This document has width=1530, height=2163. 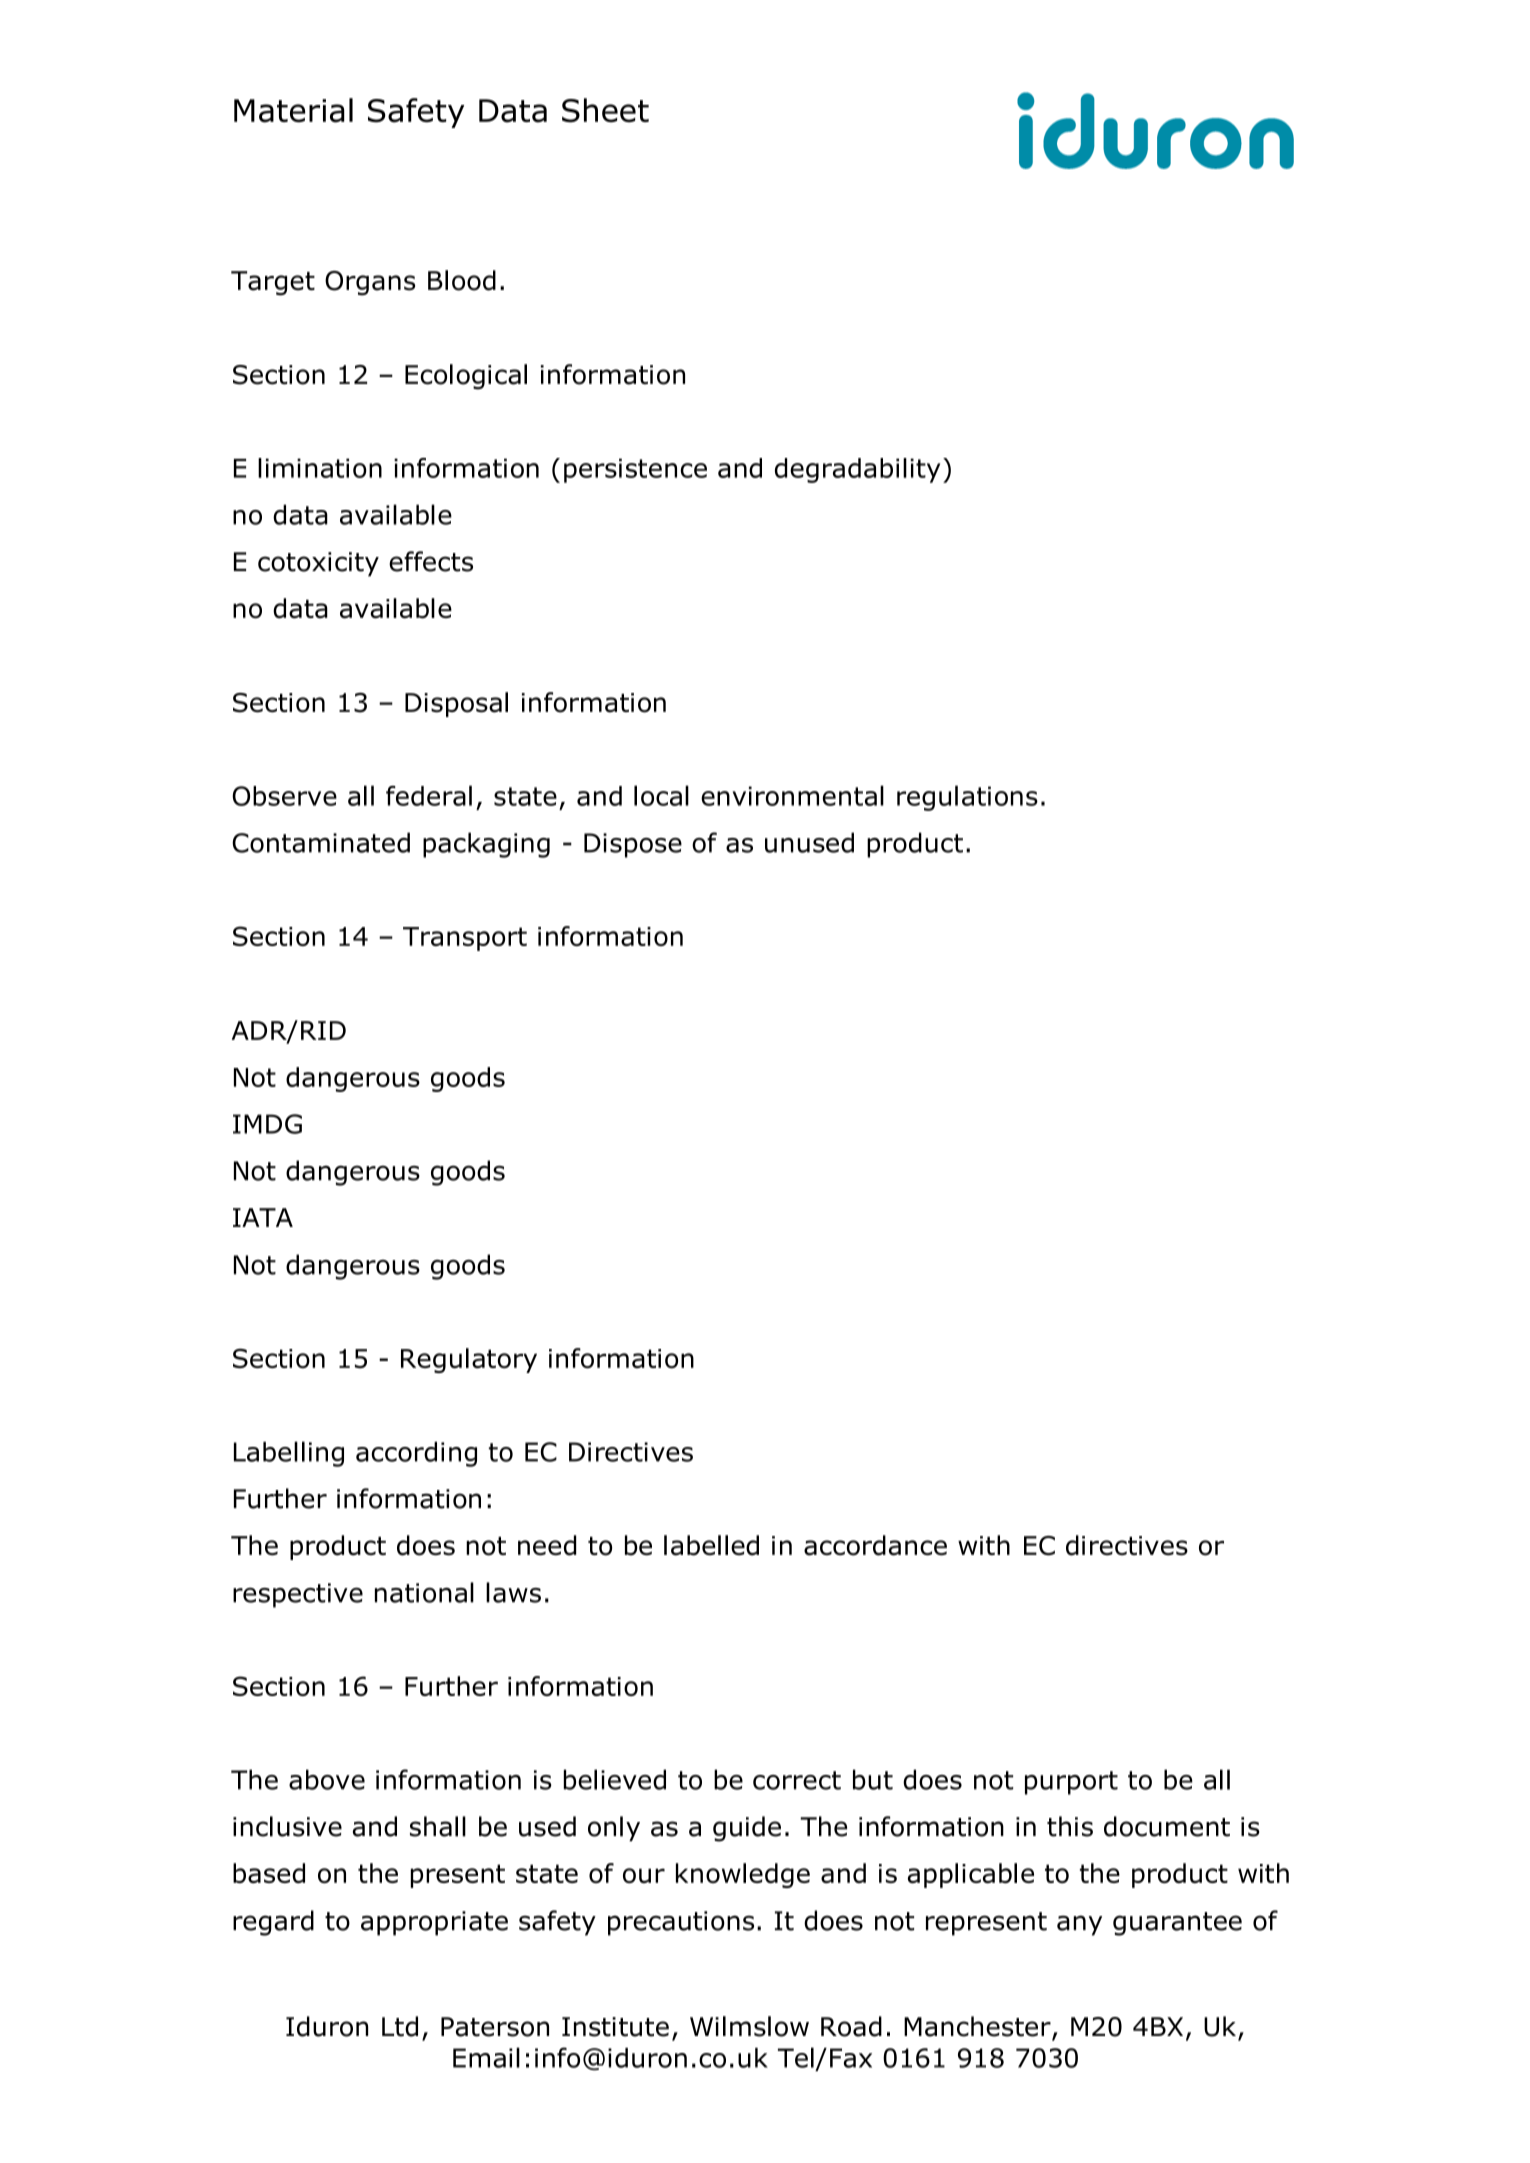 What do you see at coordinates (605, 110) in the document?
I see `Sheet` at bounding box center [605, 110].
